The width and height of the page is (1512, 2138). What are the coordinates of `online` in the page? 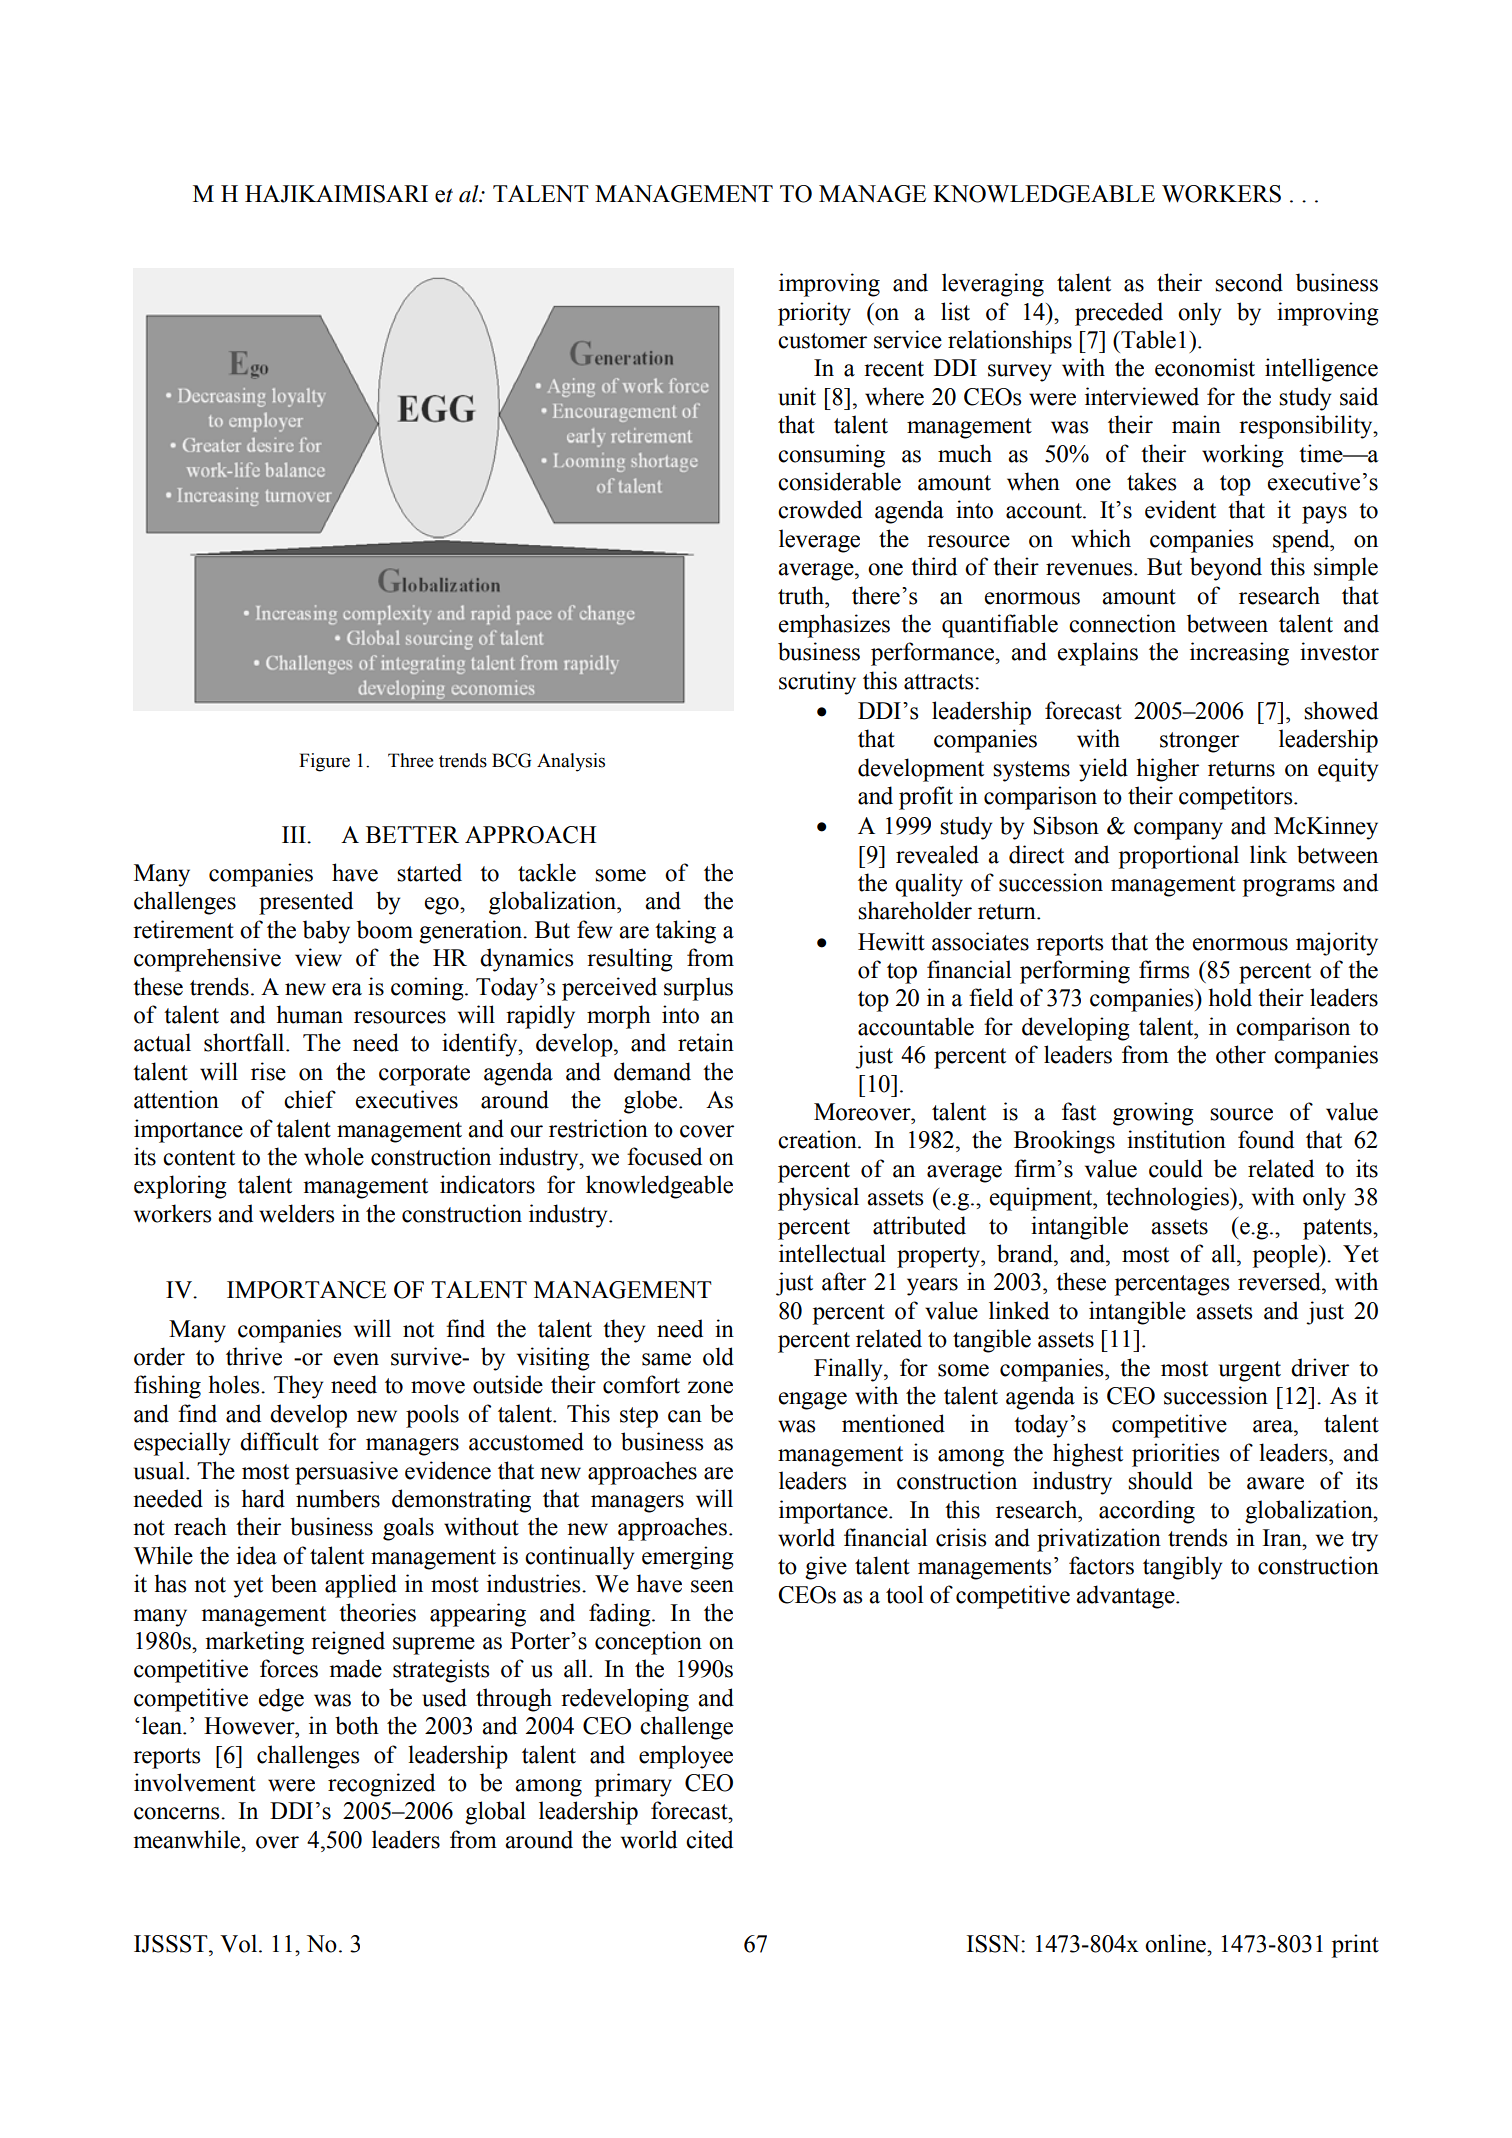 It's located at (1176, 1943).
